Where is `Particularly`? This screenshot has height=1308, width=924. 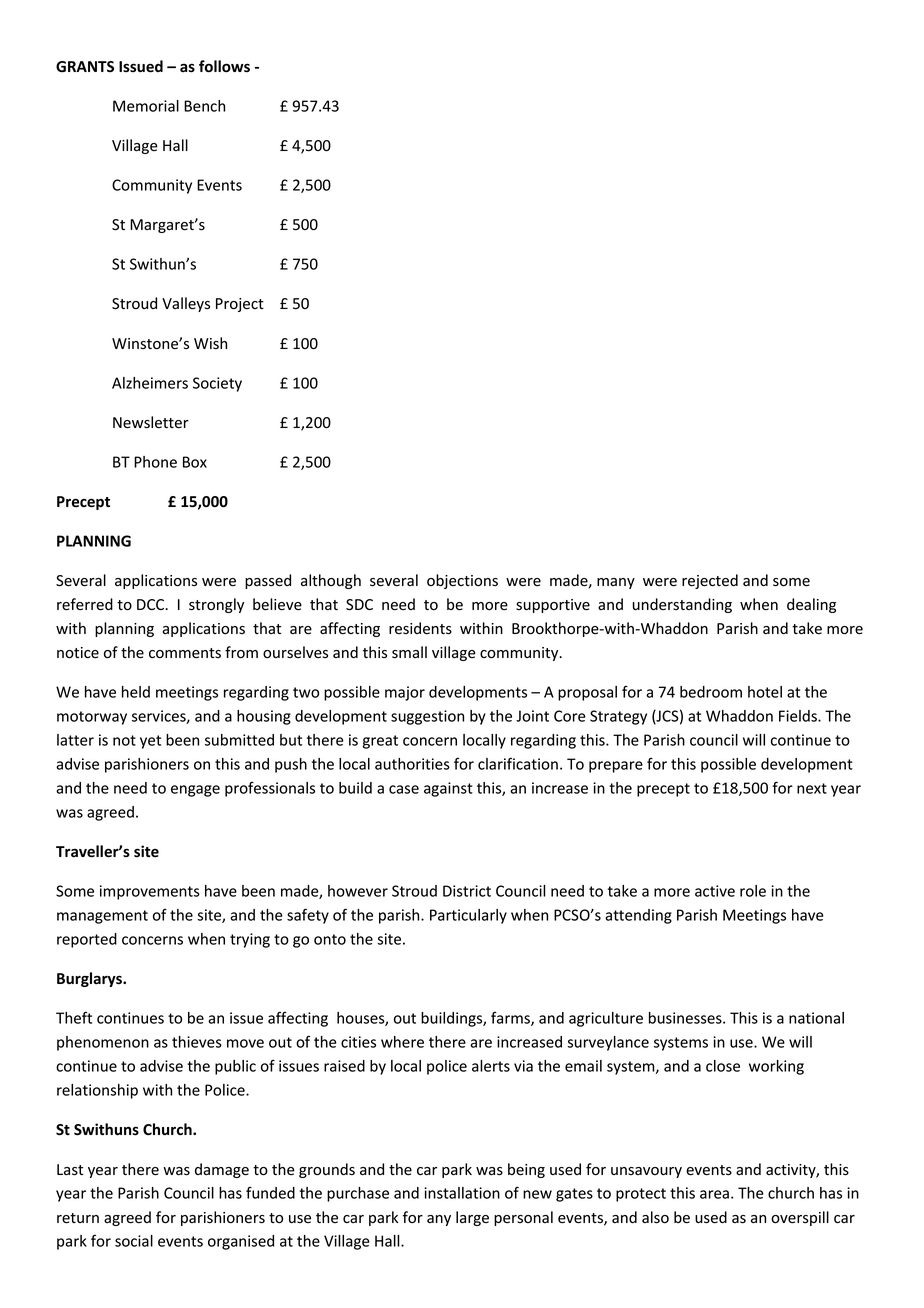 Particularly is located at coordinates (468, 916).
